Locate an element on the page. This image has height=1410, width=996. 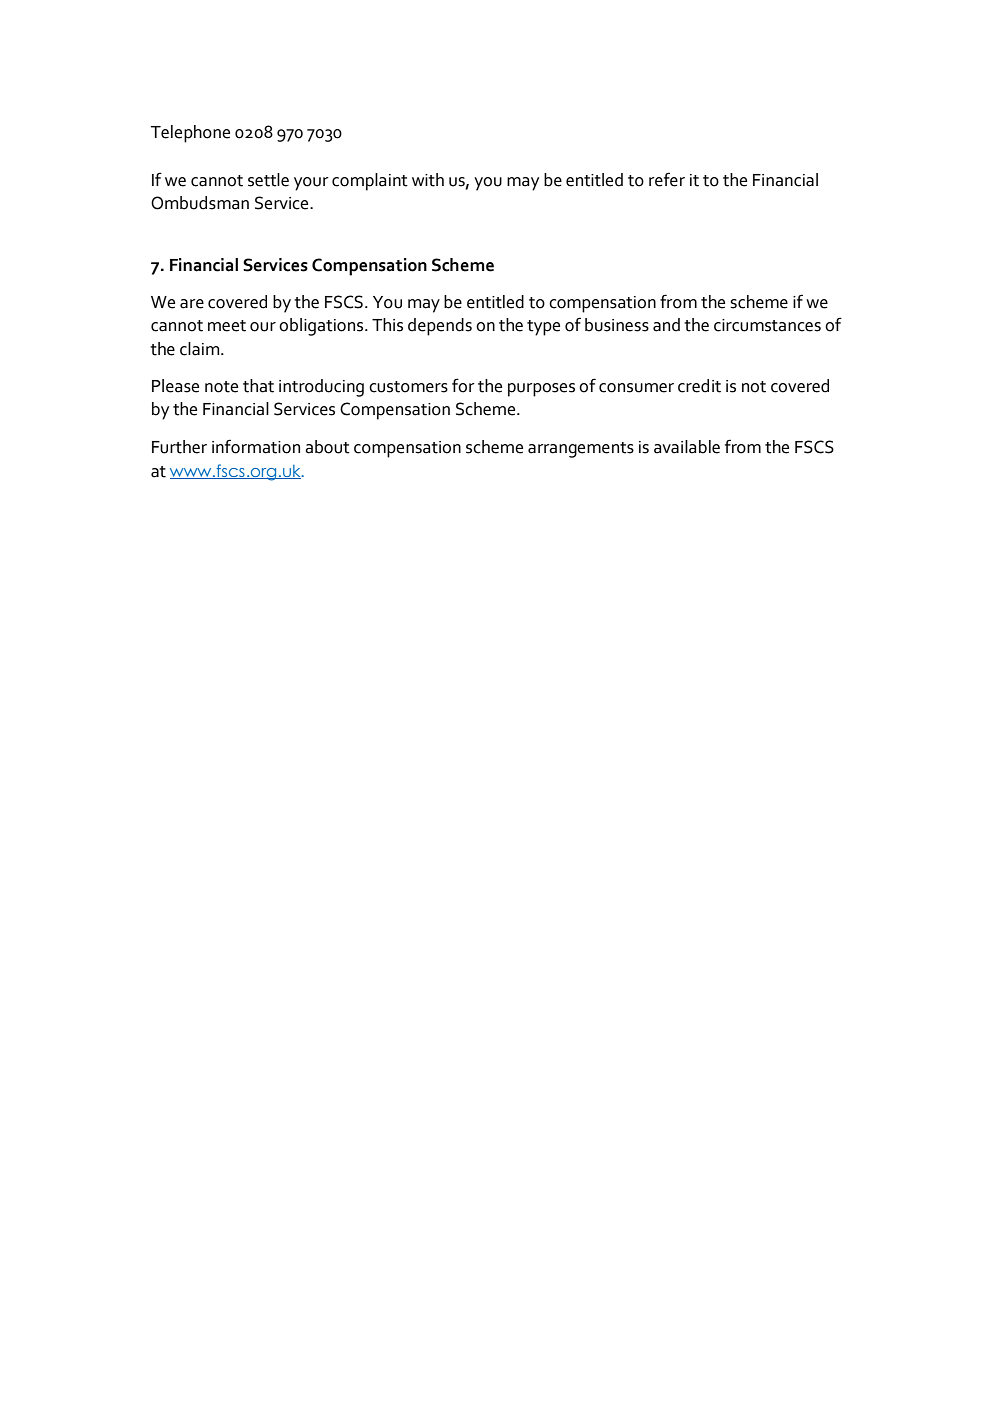
circumstances is located at coordinates (767, 325).
